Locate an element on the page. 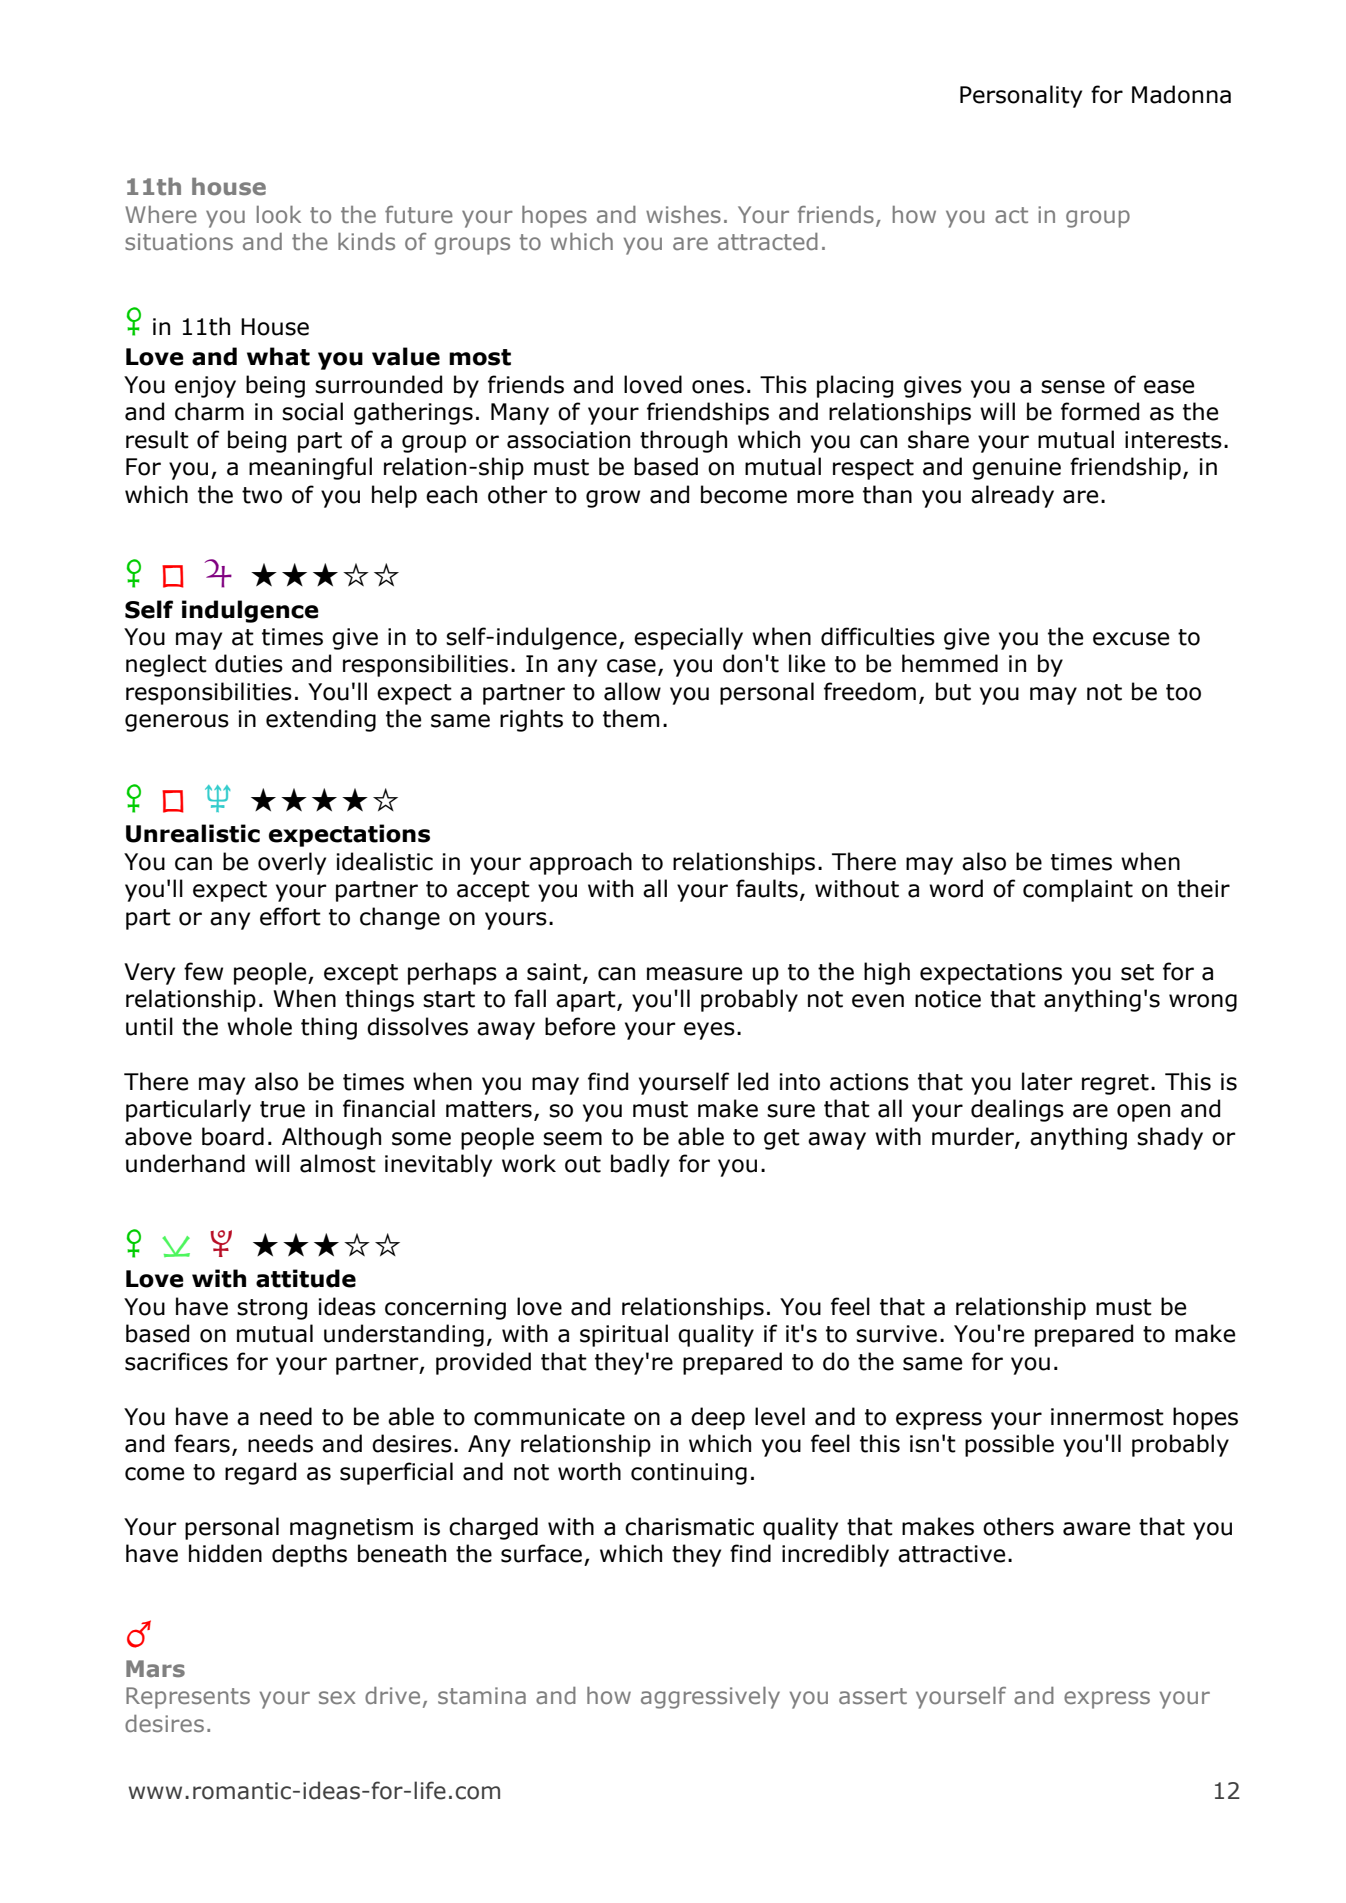  aggressively is located at coordinates (710, 1698).
